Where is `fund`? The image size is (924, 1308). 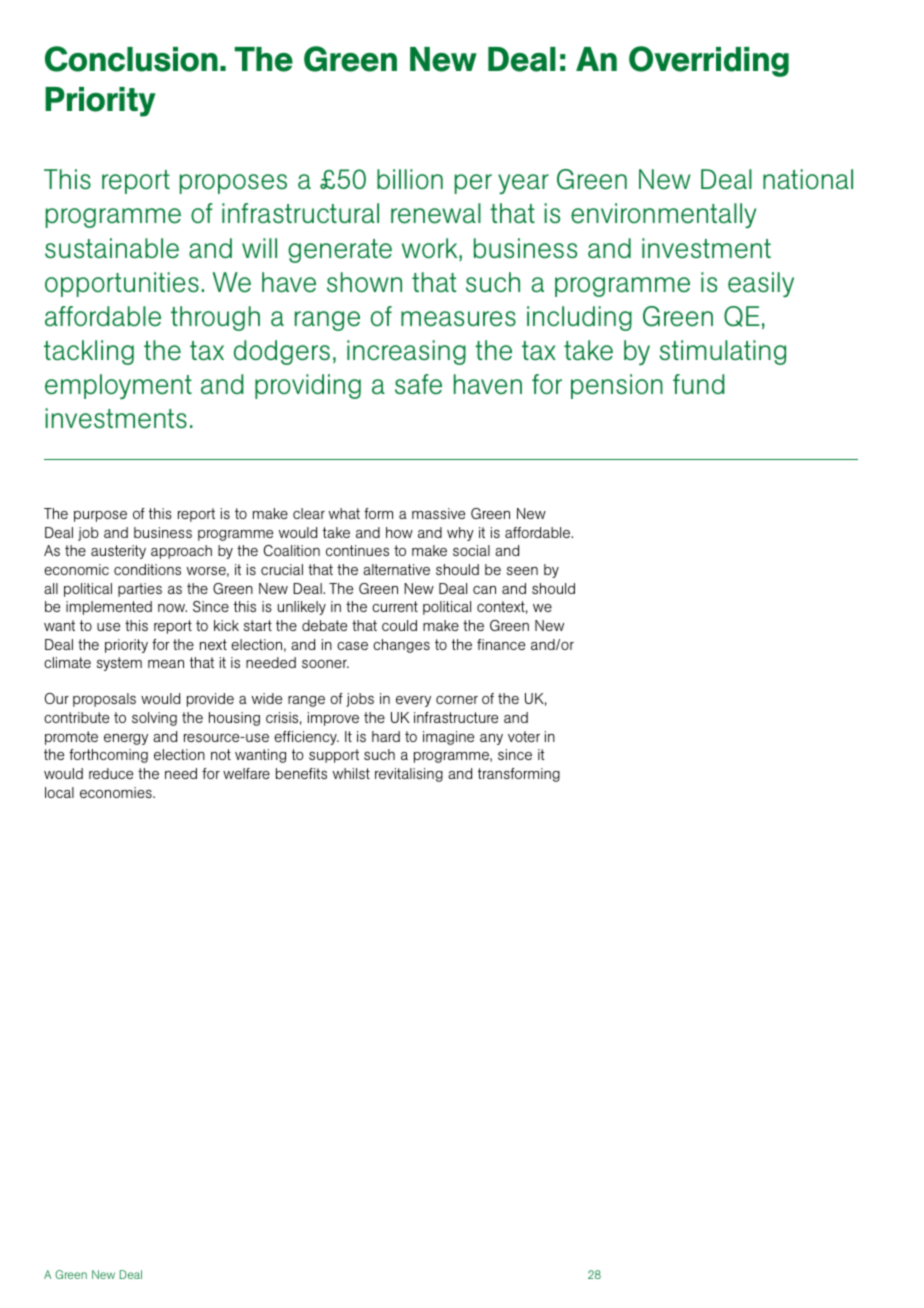
fund is located at coordinates (699, 384).
